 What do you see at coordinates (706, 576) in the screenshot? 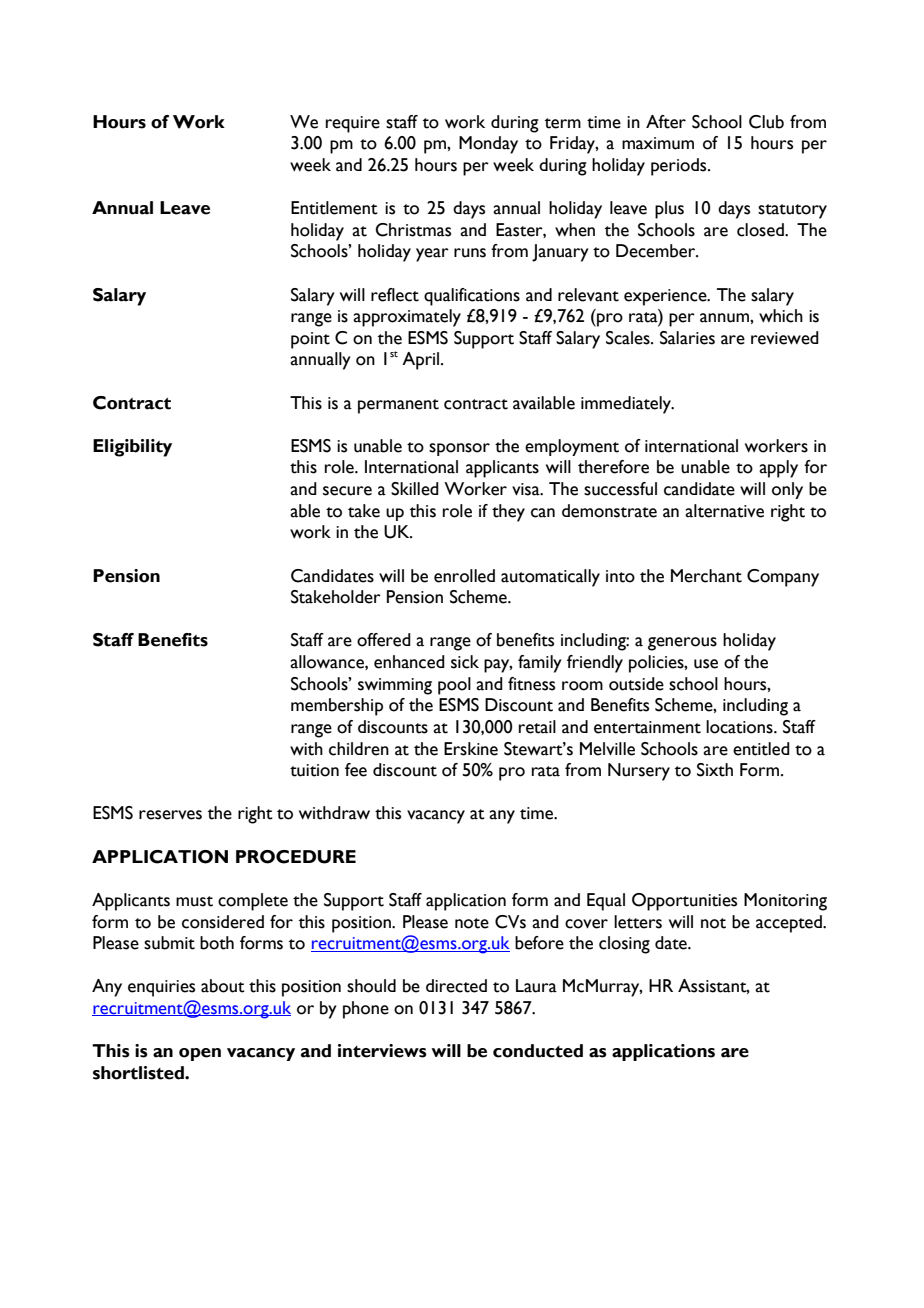
I see `Merchant` at bounding box center [706, 576].
